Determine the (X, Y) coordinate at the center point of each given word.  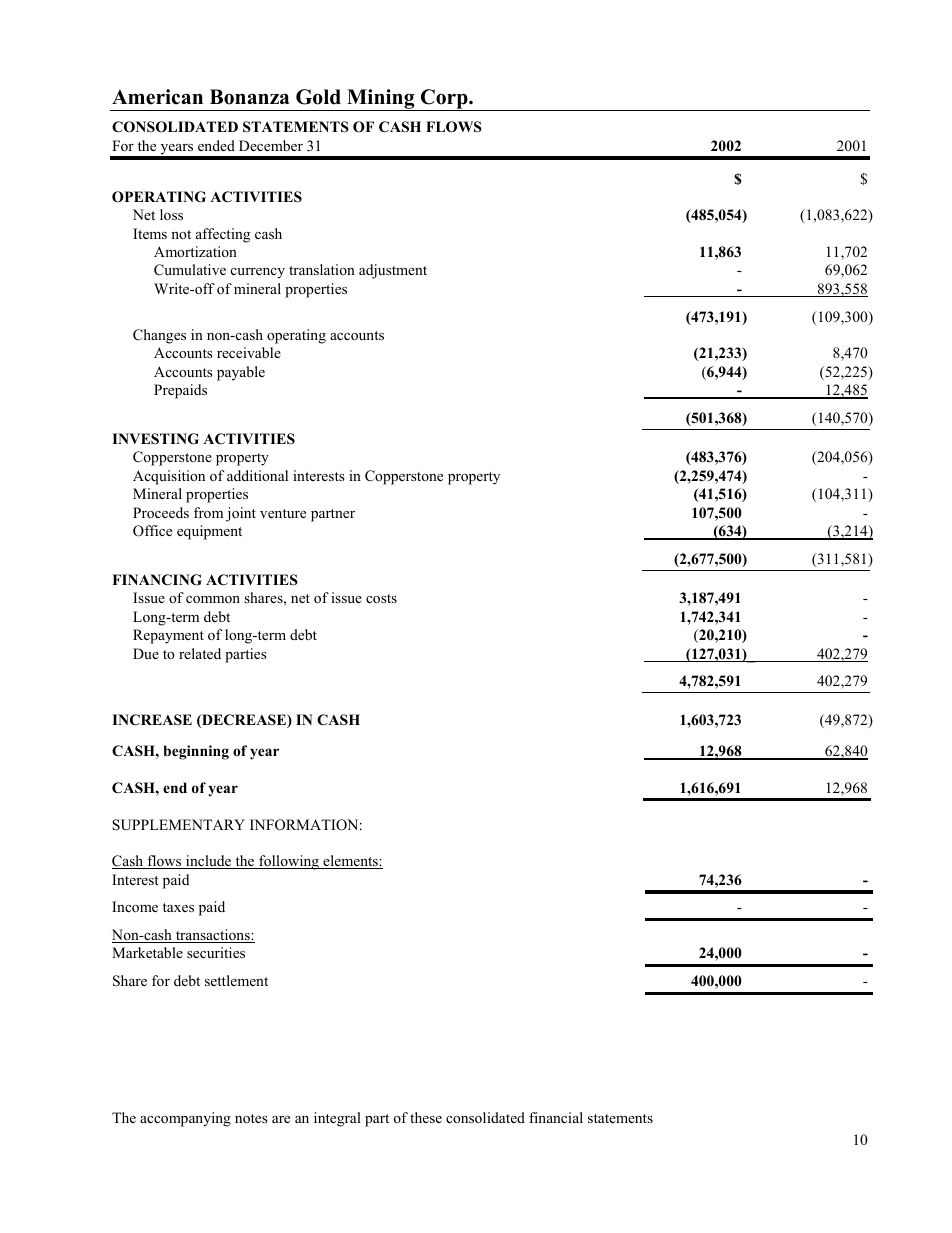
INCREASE (152, 720)
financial (556, 1117)
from (208, 512)
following (289, 862)
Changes (159, 336)
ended (216, 145)
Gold (318, 97)
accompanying (185, 1119)
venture (283, 513)
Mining (381, 100)
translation (322, 269)
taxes (178, 907)
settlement (236, 980)
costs (381, 598)
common (213, 599)
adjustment (393, 271)
